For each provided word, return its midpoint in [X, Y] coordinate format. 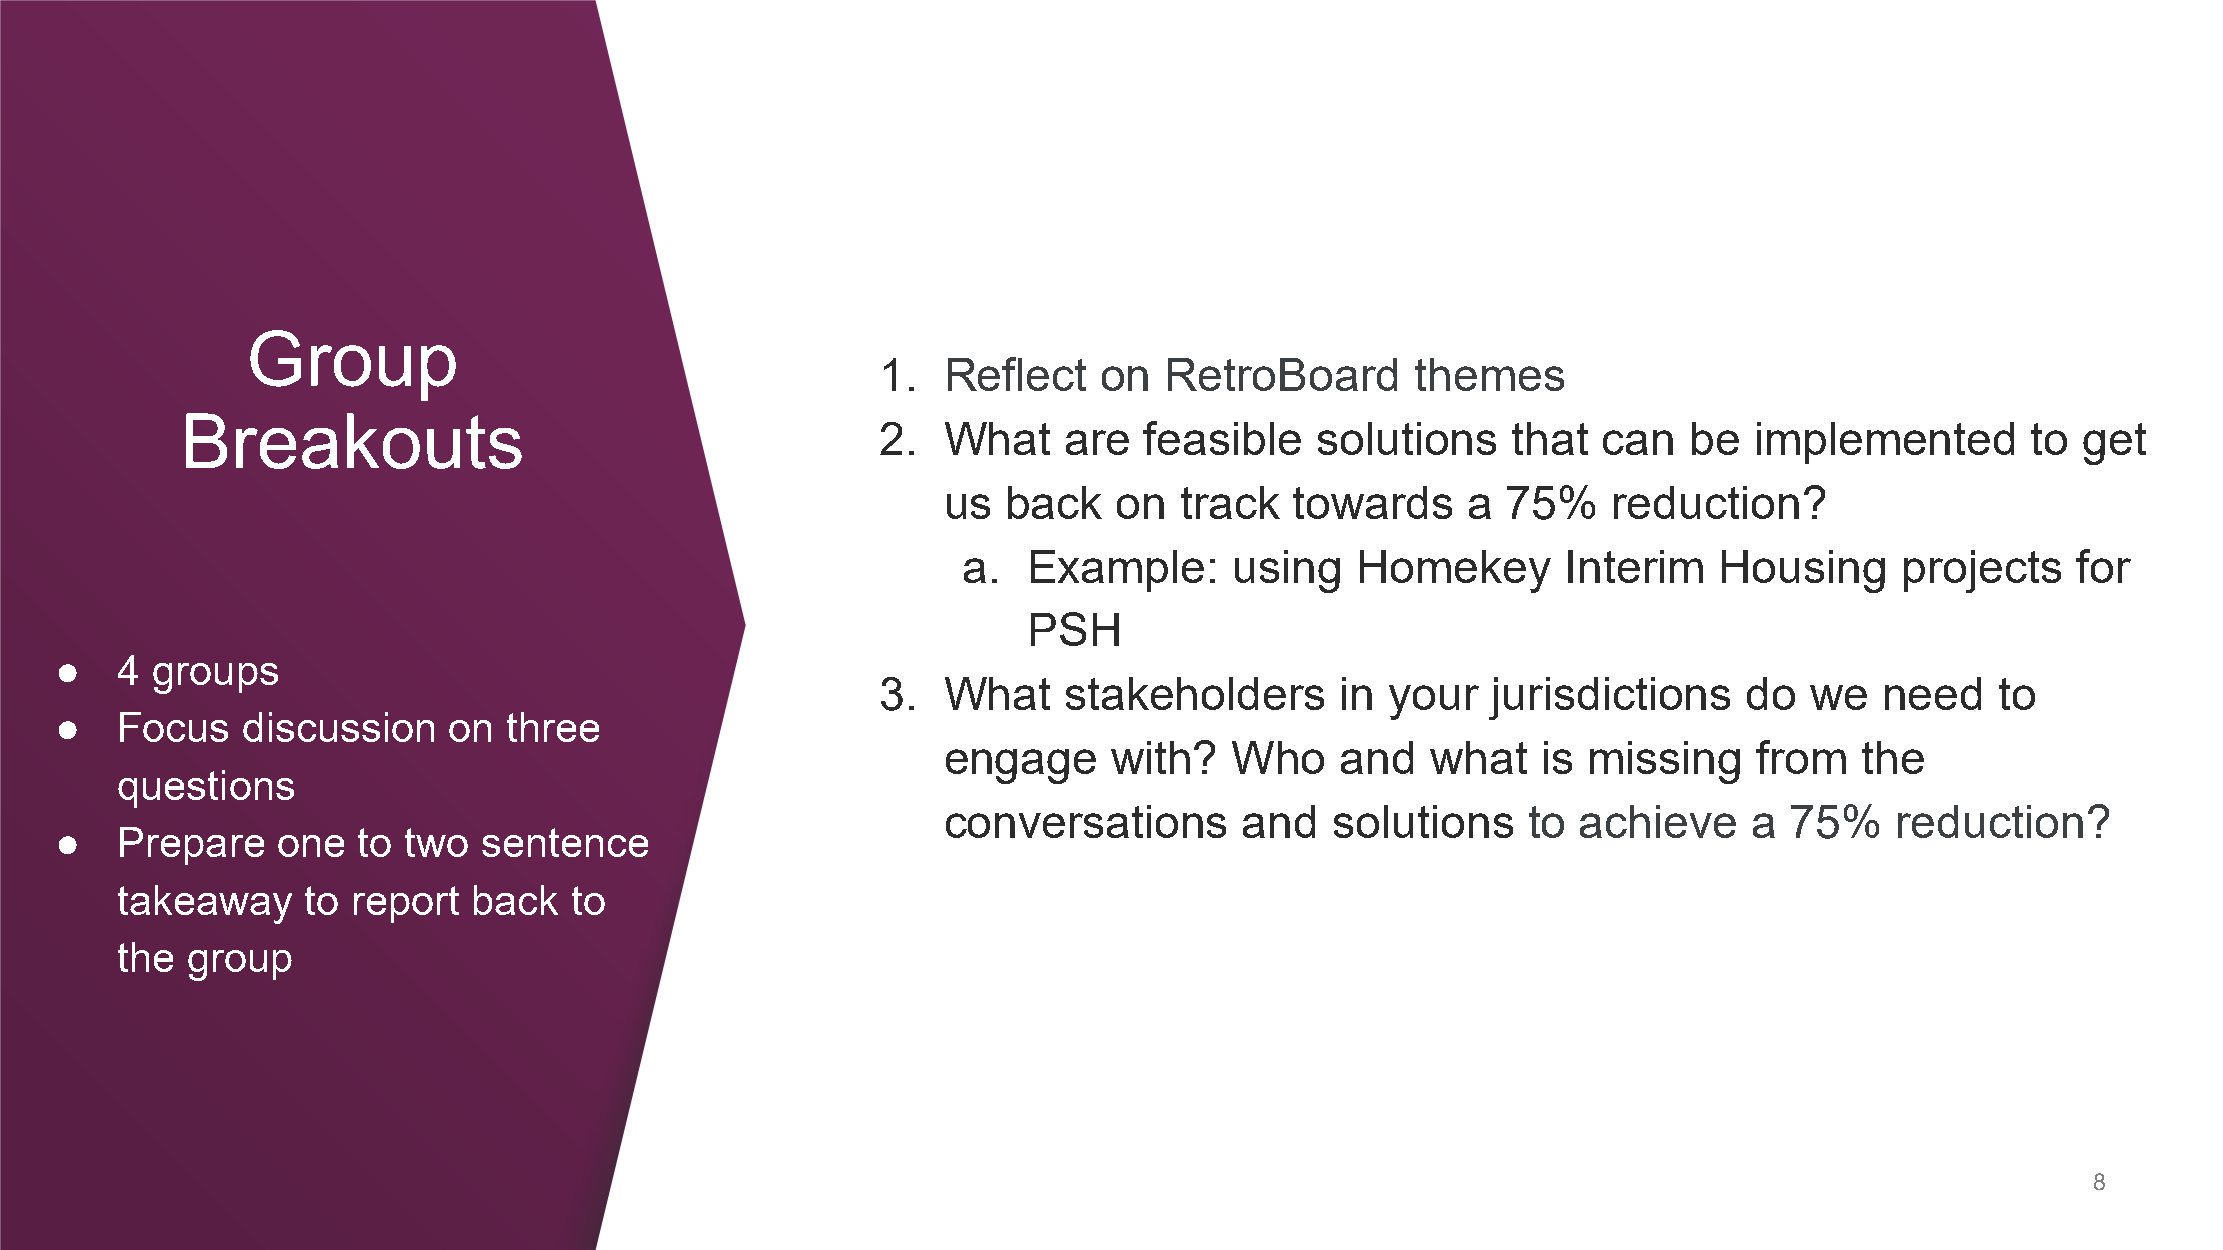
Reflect [1017, 374]
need [1933, 693]
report [406, 904]
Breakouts [354, 441]
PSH [1075, 629]
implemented [1885, 443]
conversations [1086, 821]
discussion [338, 727]
